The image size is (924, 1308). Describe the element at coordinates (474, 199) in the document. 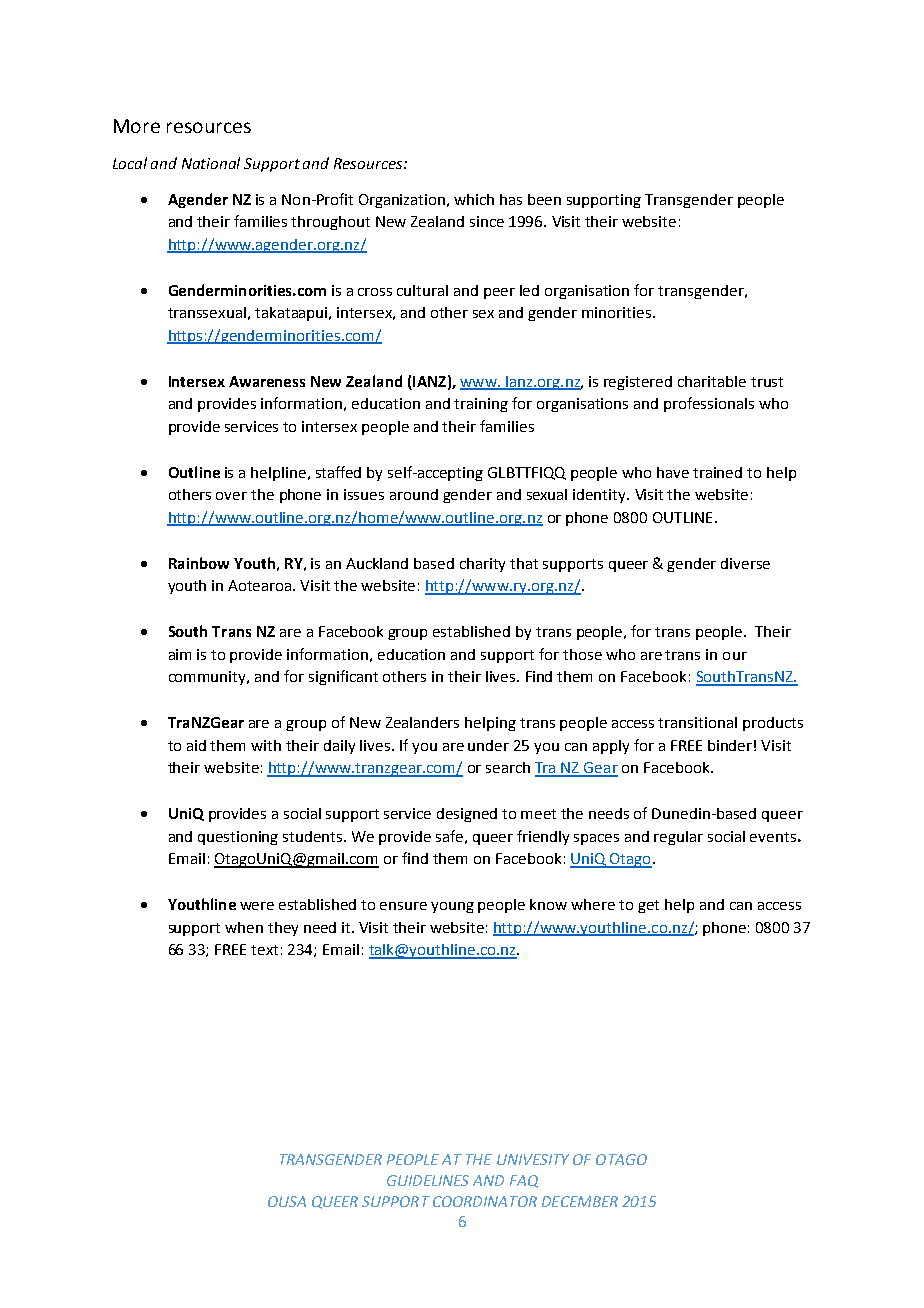

I see `which` at that location.
